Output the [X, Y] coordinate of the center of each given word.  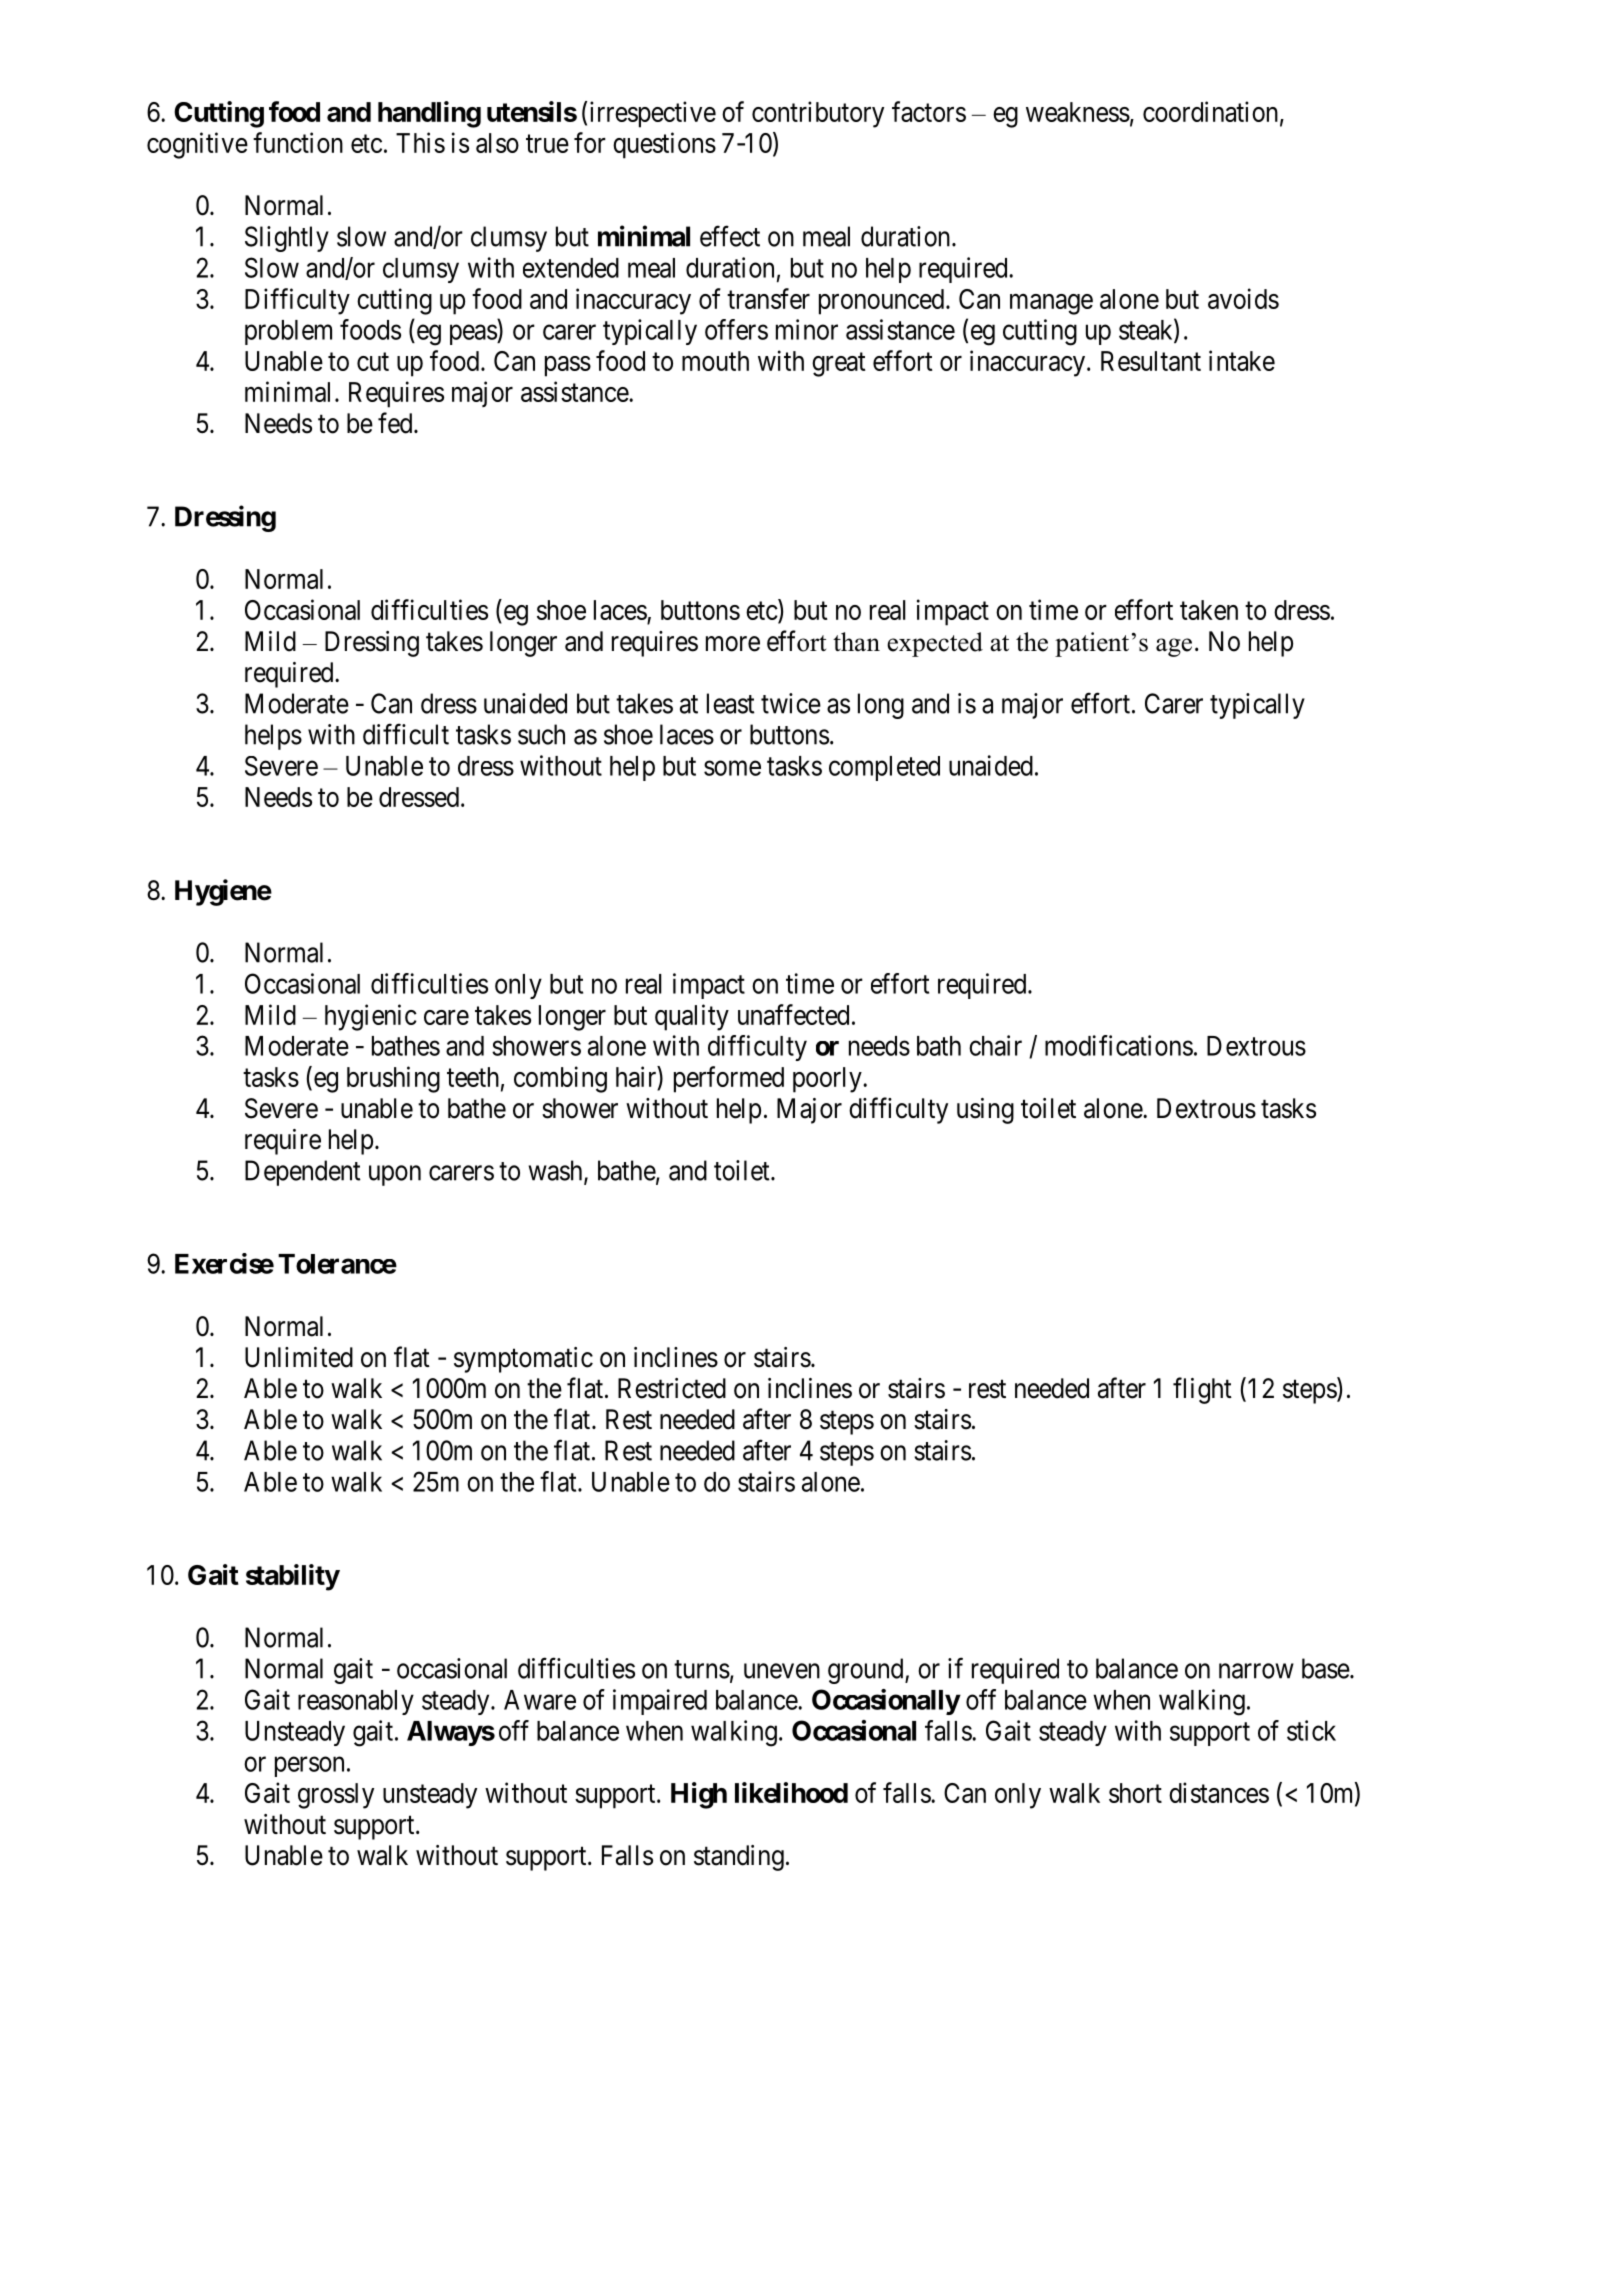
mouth [715, 361]
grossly [336, 1796]
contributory [818, 114]
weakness [1078, 112]
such [541, 734]
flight [1202, 1390]
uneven [782, 1671]
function [298, 142]
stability [293, 1577]
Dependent [303, 1173]
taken [1209, 610]
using [985, 1111]
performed [729, 1079]
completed [884, 768]
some [732, 768]
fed [396, 423]
